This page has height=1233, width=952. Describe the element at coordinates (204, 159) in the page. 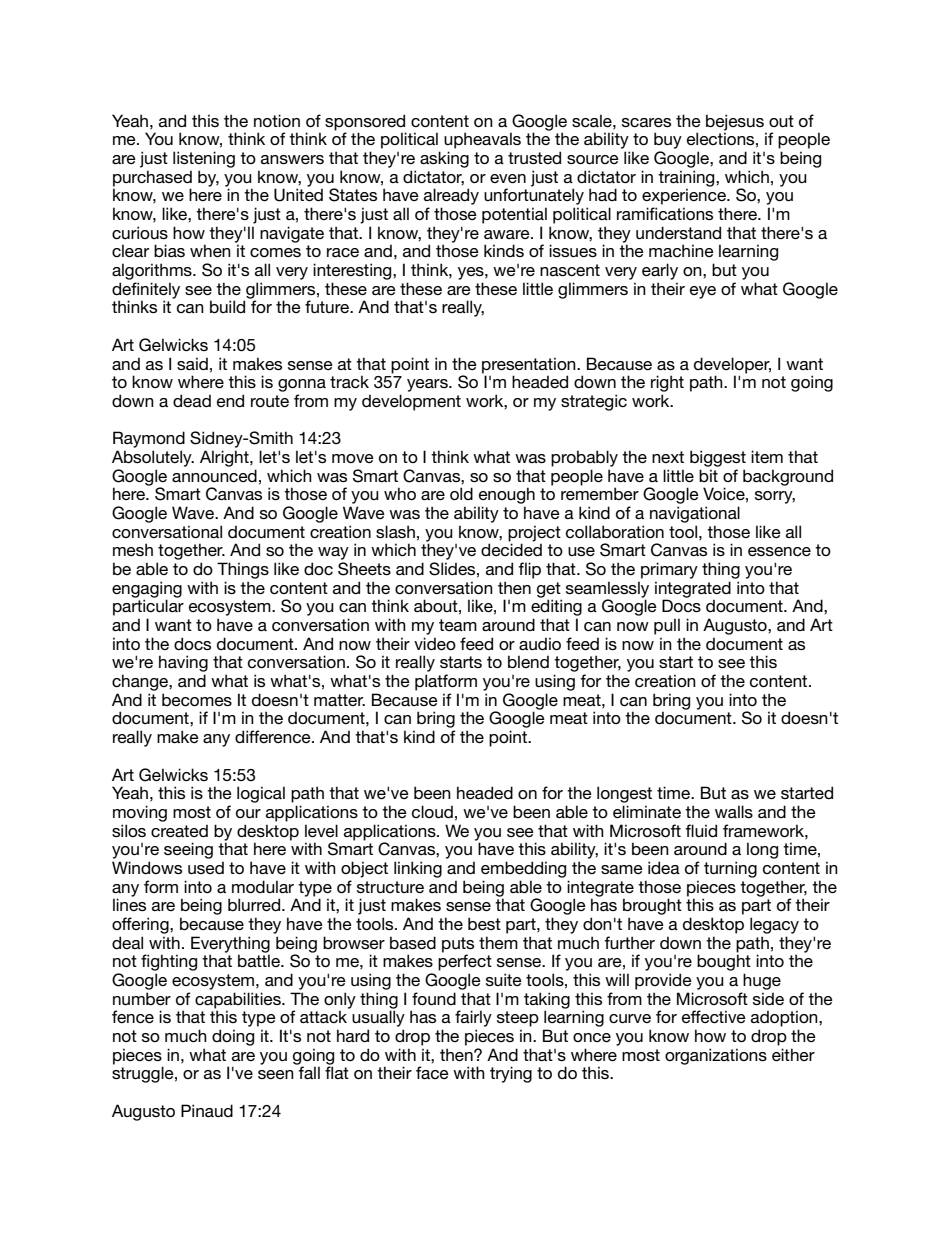

I see `listening` at that location.
